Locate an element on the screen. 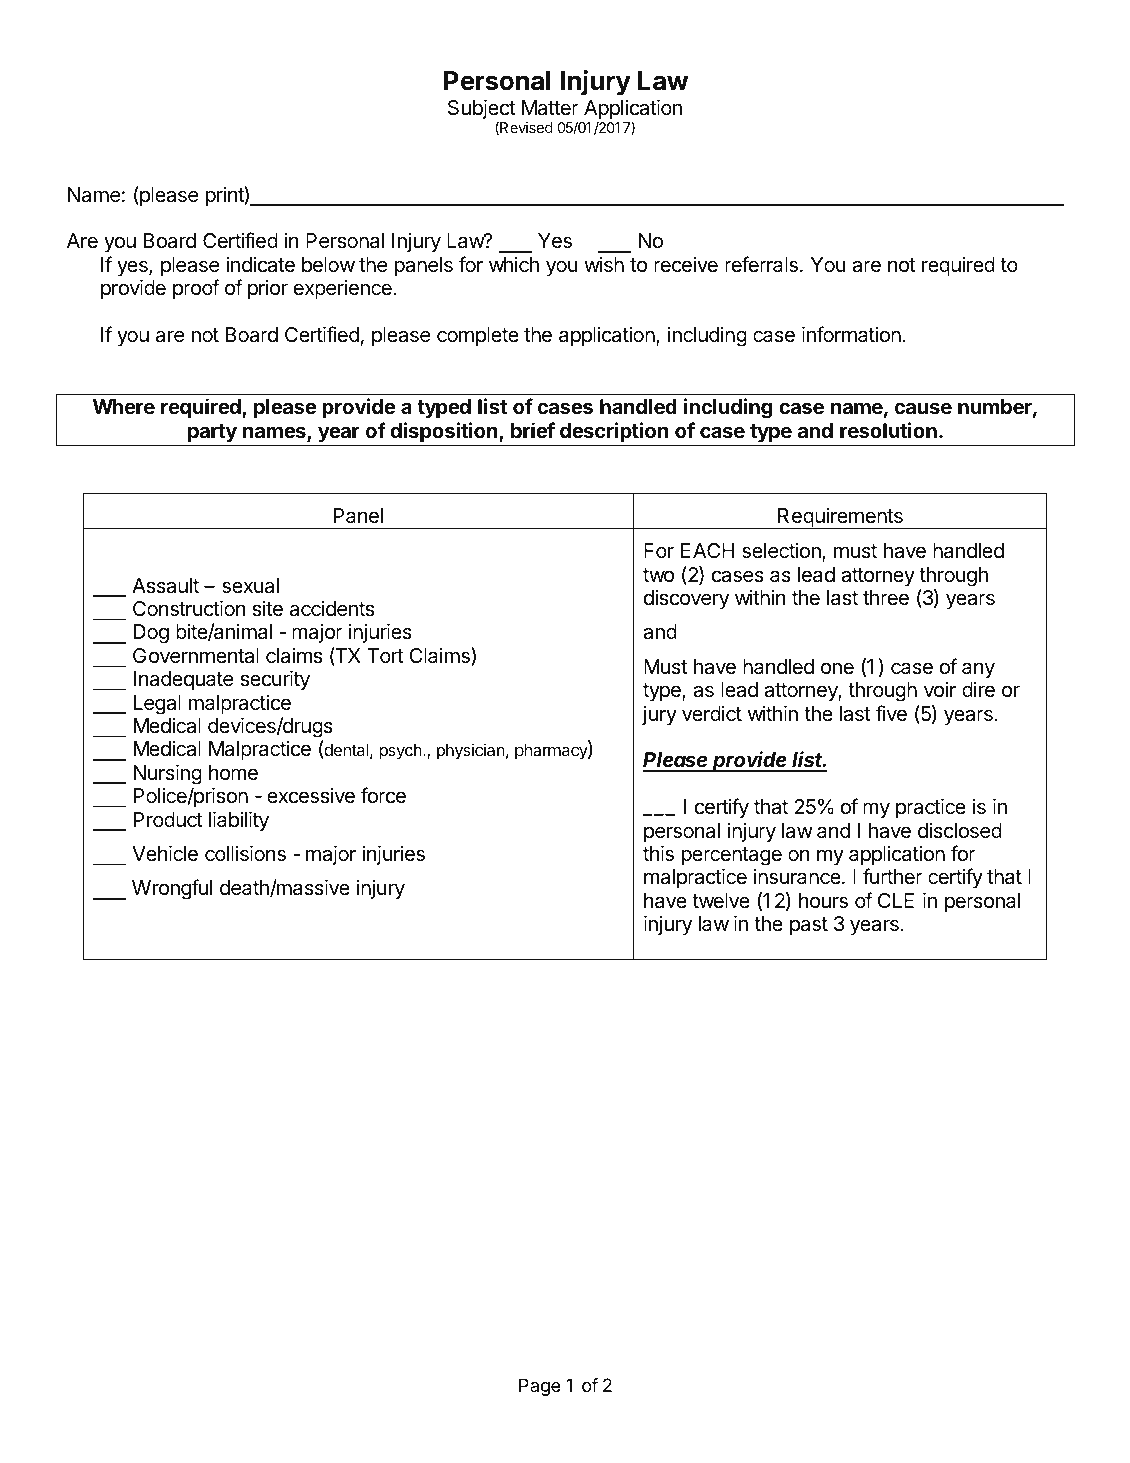 This screenshot has height=1463, width=1130. Matter is located at coordinates (550, 108).
